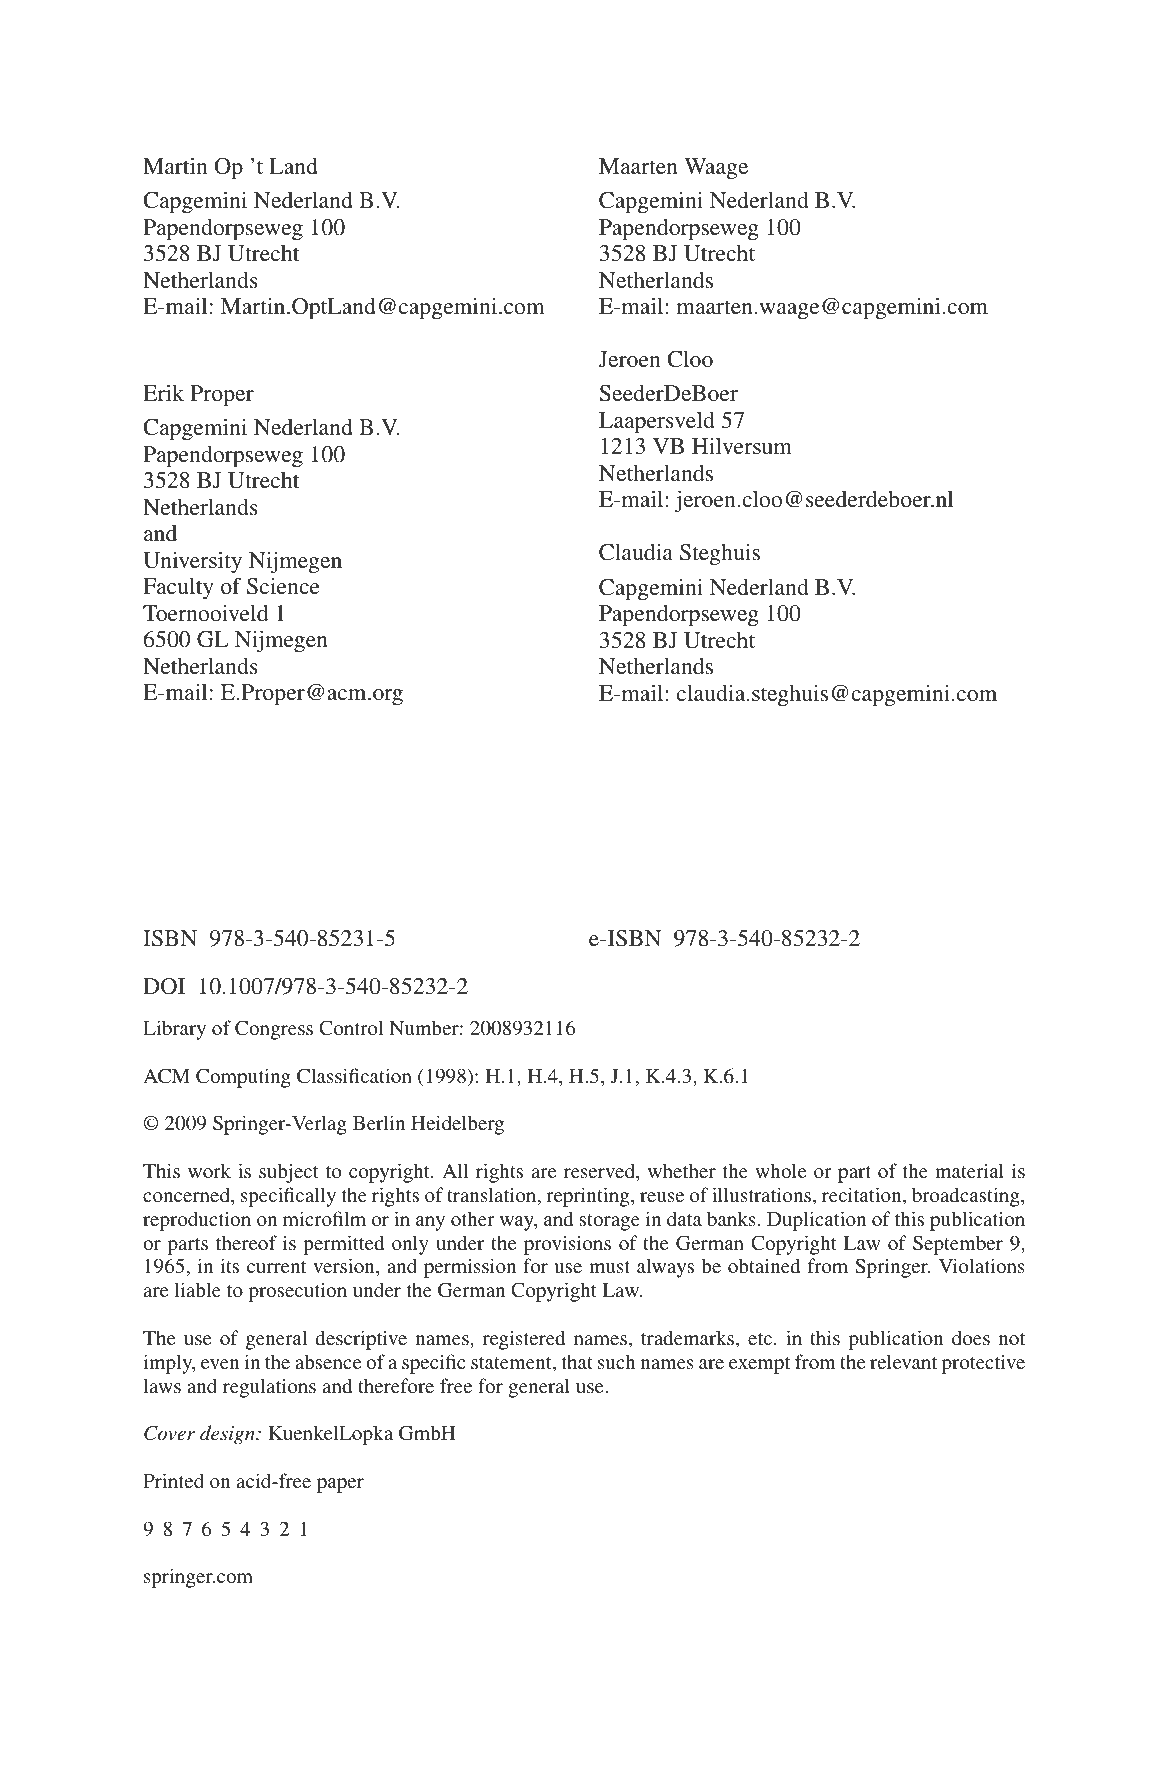 This screenshot has height=1772, width=1169. I want to click on Heidelberg, so click(457, 1125).
